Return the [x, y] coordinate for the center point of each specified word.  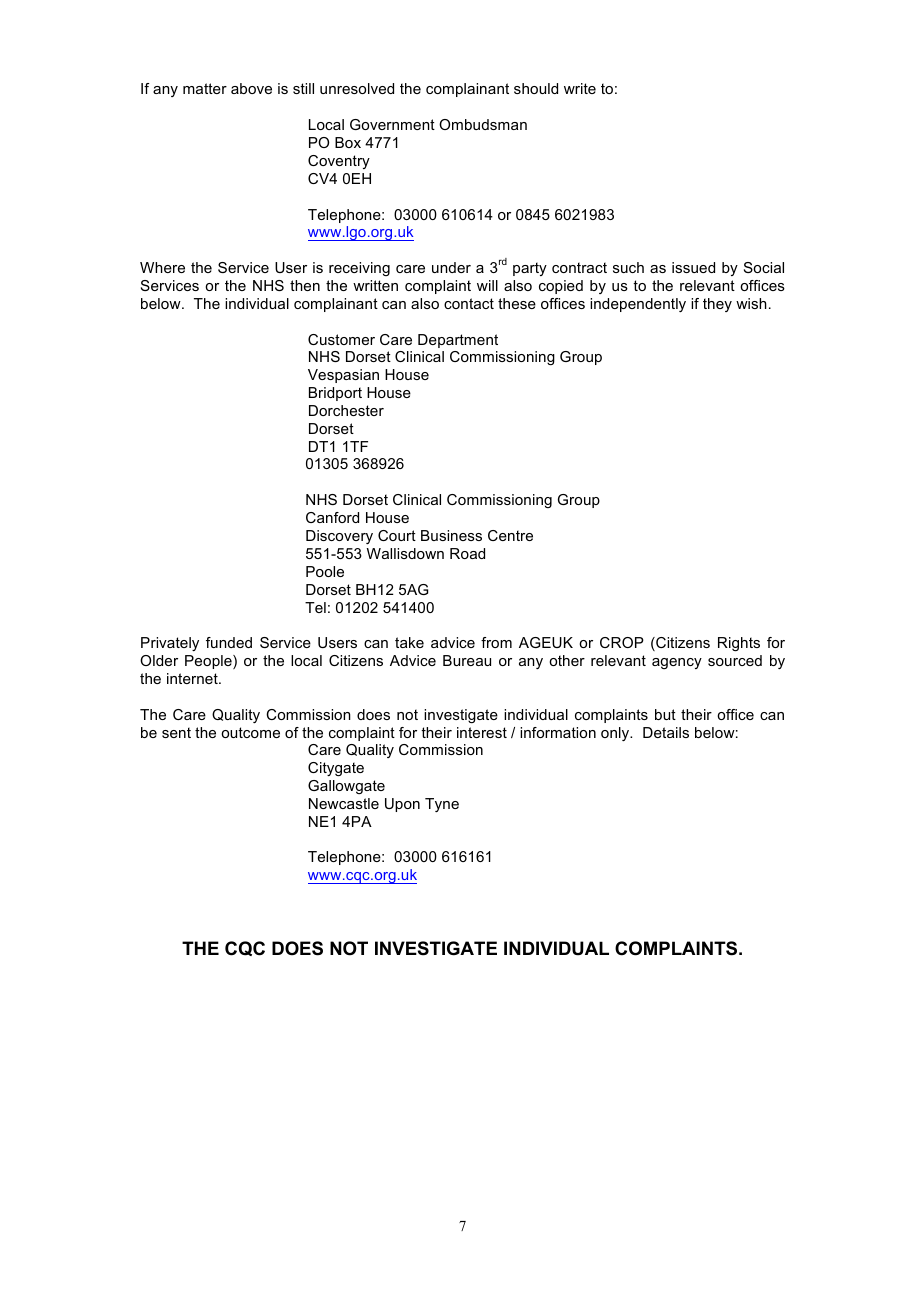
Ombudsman [483, 124]
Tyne [442, 805]
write [580, 88]
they [717, 305]
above [251, 88]
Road [467, 553]
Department [458, 341]
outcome [250, 732]
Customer [341, 339]
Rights [739, 644]
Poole [325, 571]
